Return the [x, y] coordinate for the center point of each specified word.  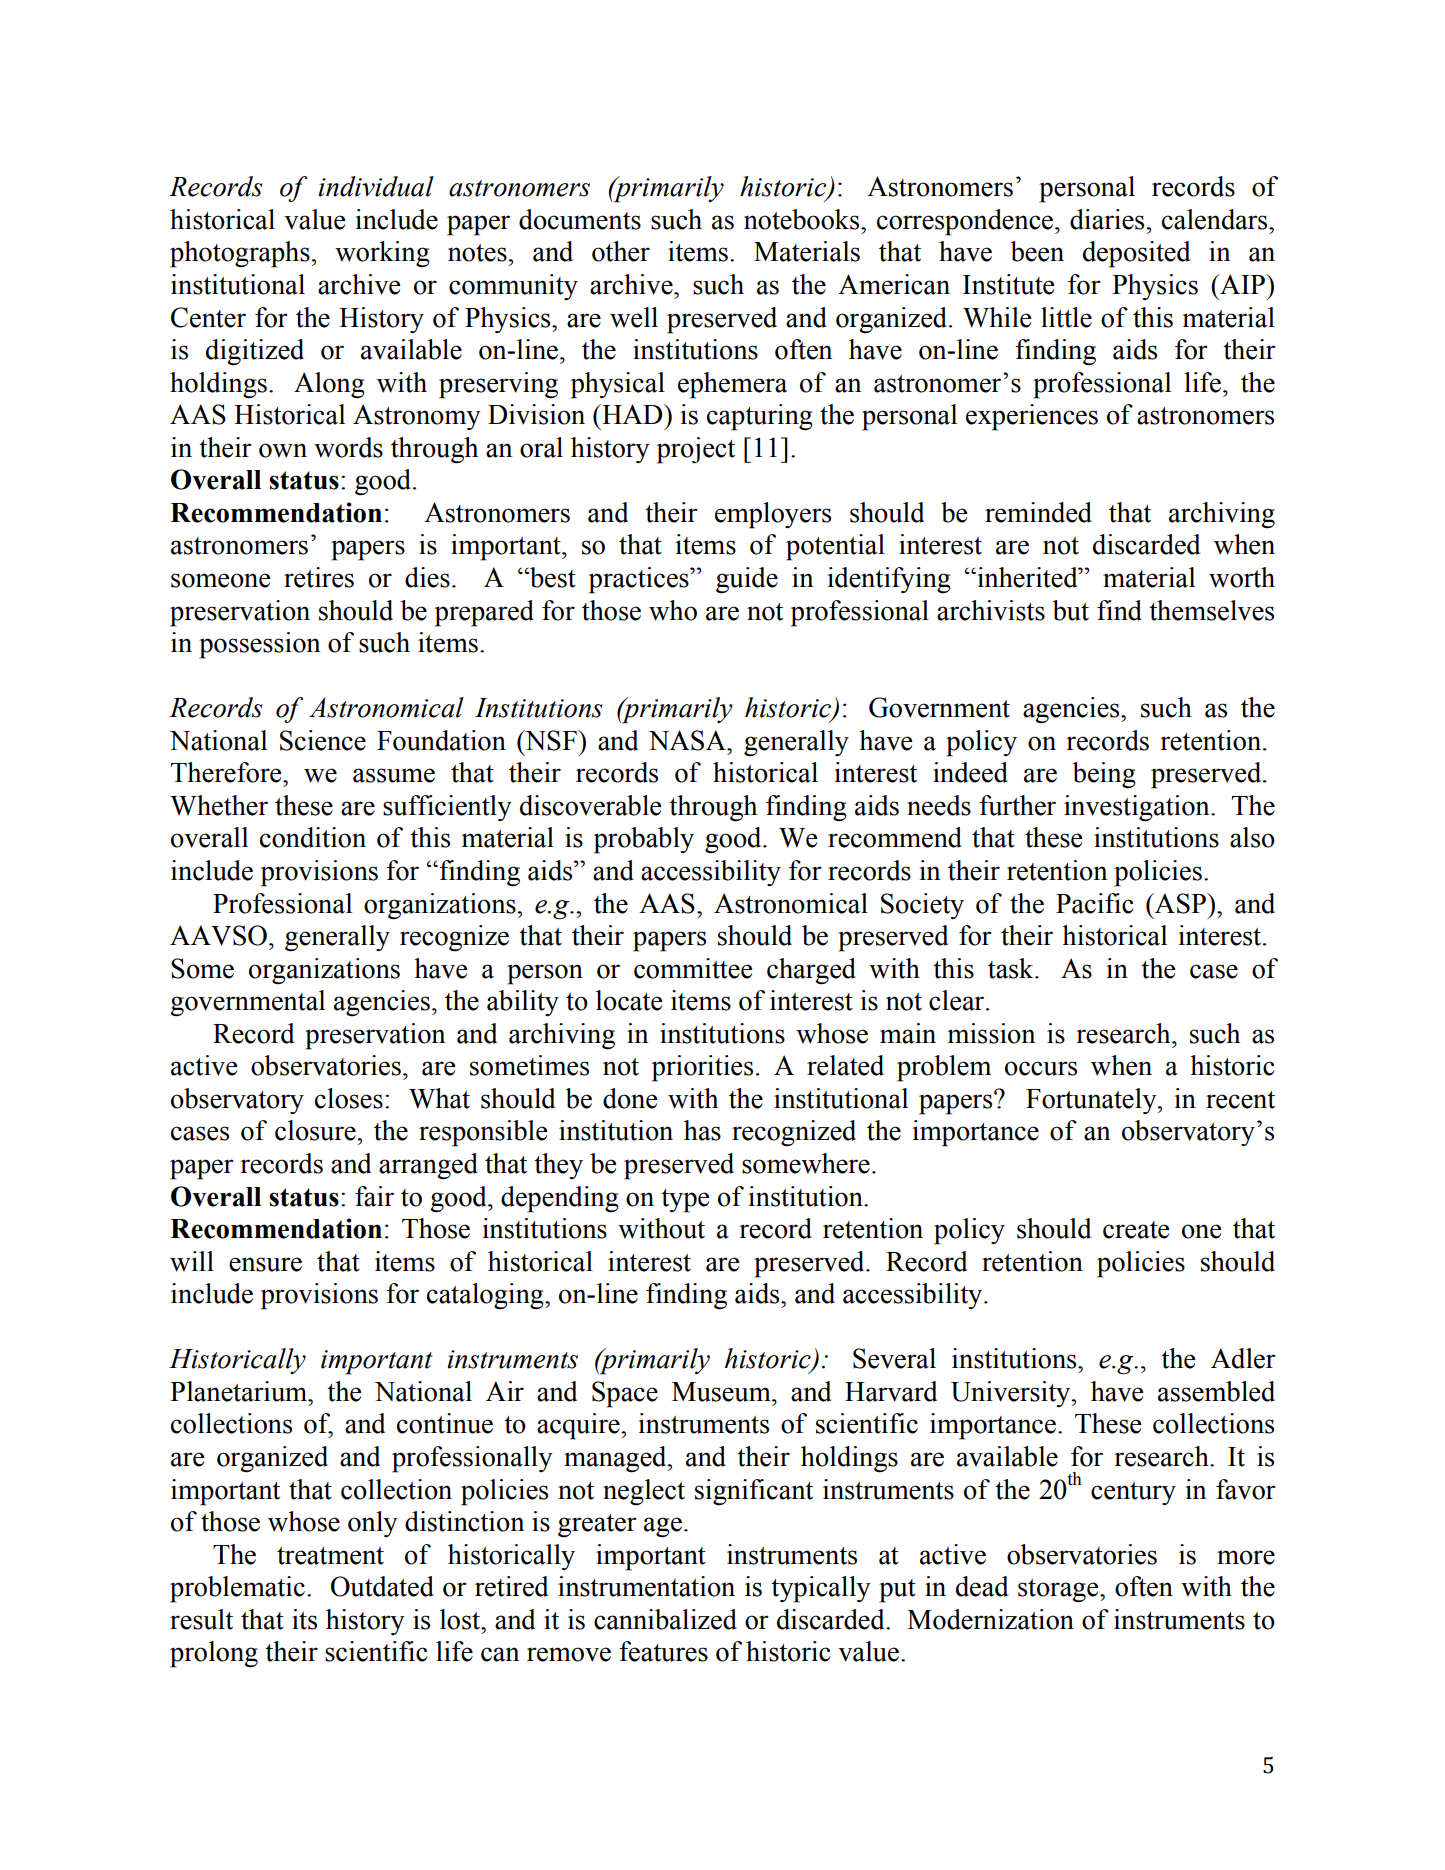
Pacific [1095, 903]
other [621, 251]
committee [693, 968]
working [382, 254]
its [304, 1619]
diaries [1108, 219]
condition [313, 837]
